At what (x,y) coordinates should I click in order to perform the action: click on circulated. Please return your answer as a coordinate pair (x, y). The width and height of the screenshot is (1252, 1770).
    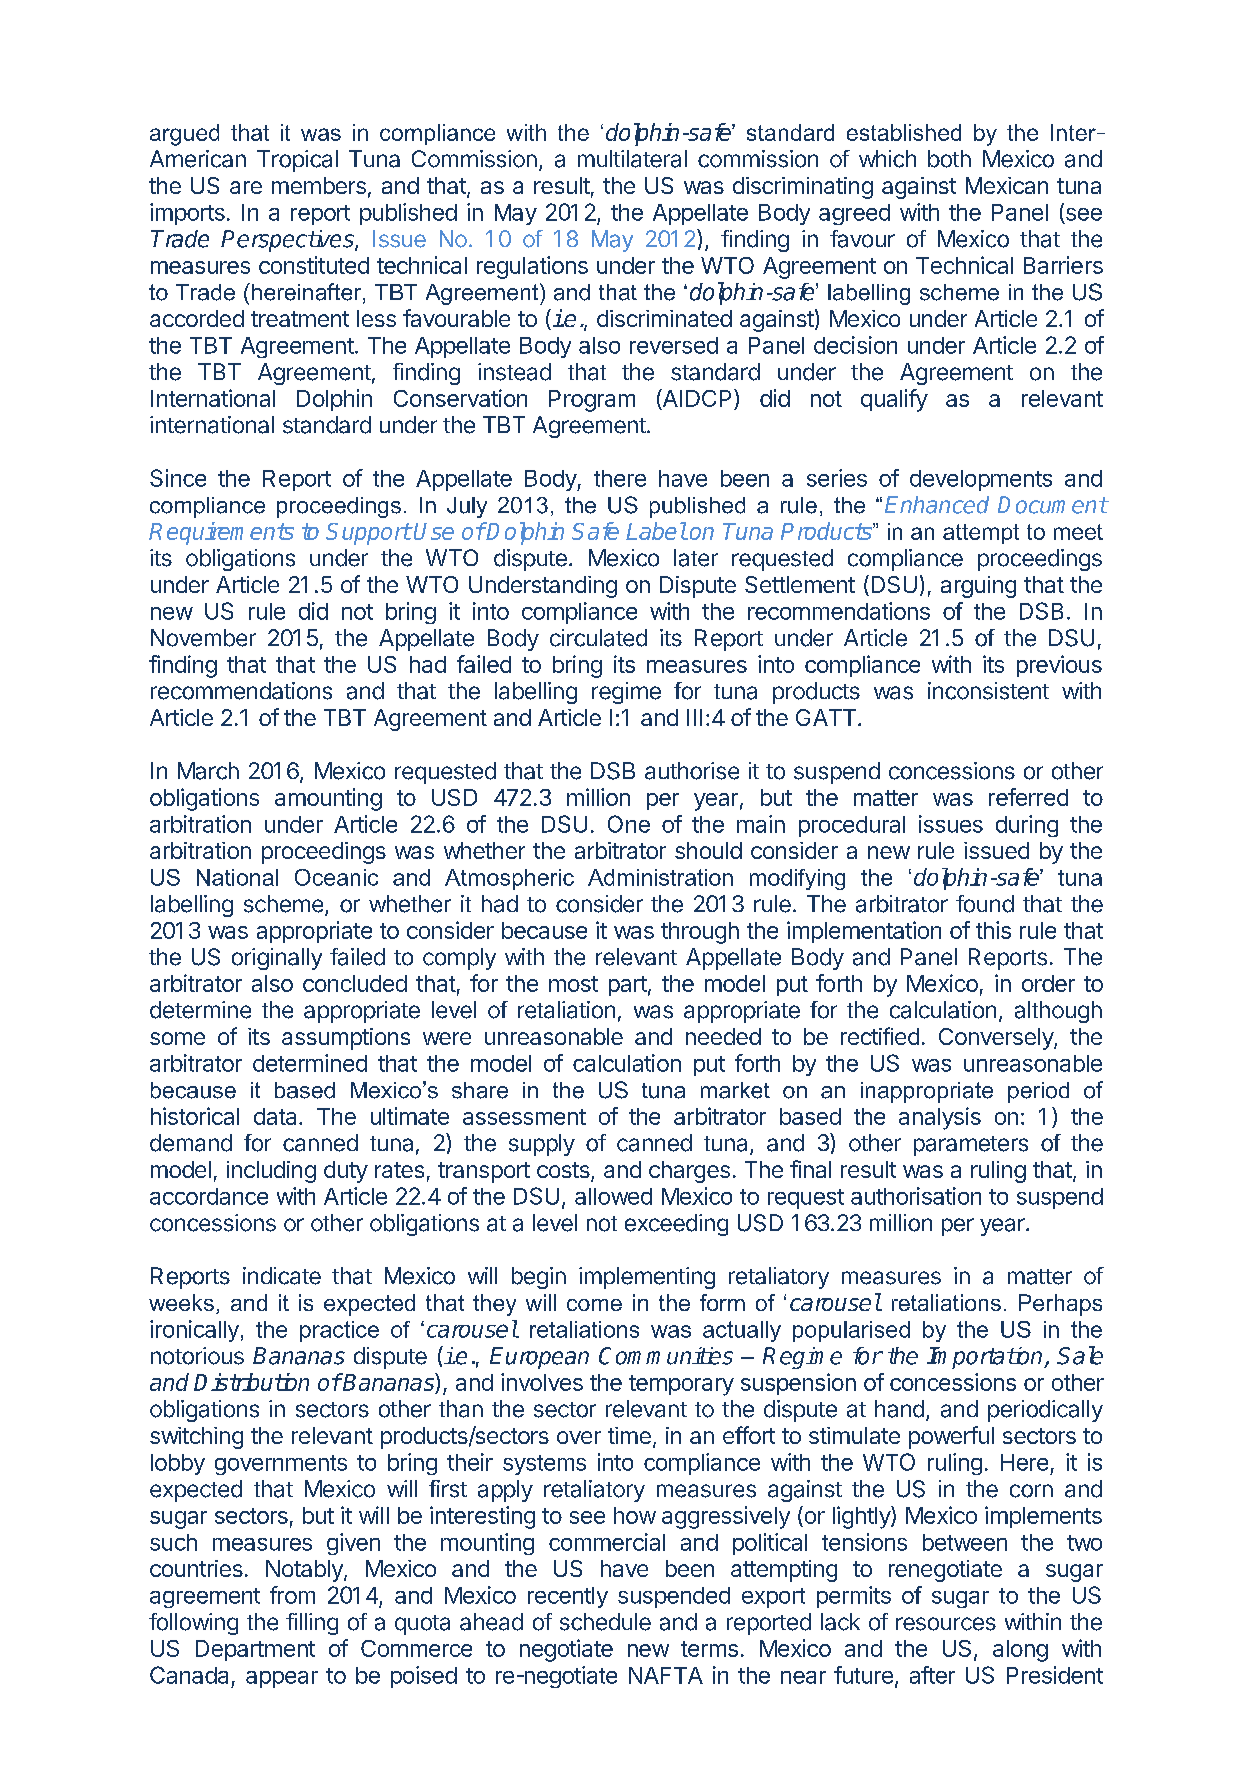
    Looking at the image, I should click on (598, 638).
